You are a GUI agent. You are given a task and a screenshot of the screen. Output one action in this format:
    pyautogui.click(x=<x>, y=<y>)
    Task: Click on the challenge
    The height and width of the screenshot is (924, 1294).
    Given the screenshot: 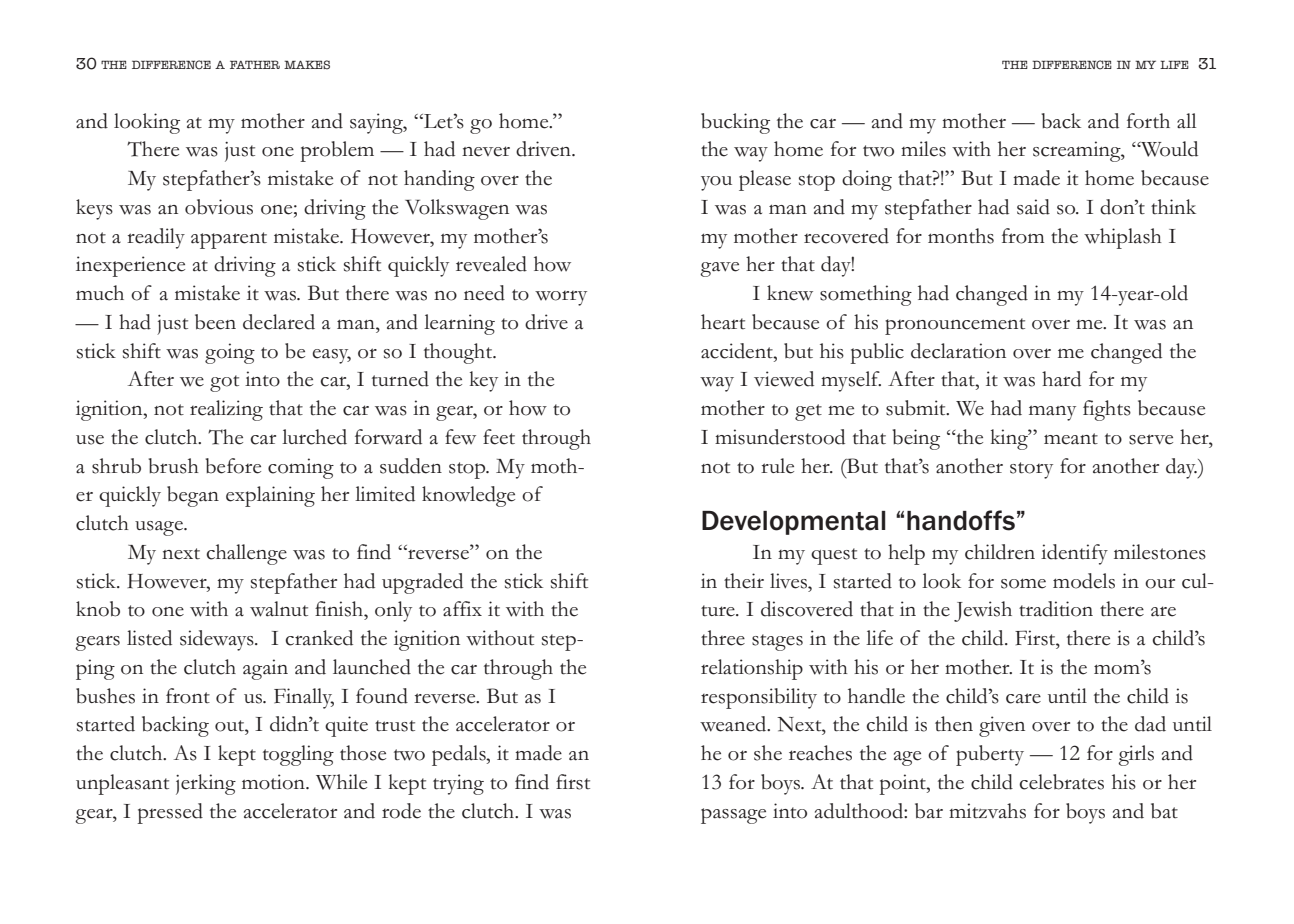 What is the action you would take?
    pyautogui.click(x=246, y=554)
